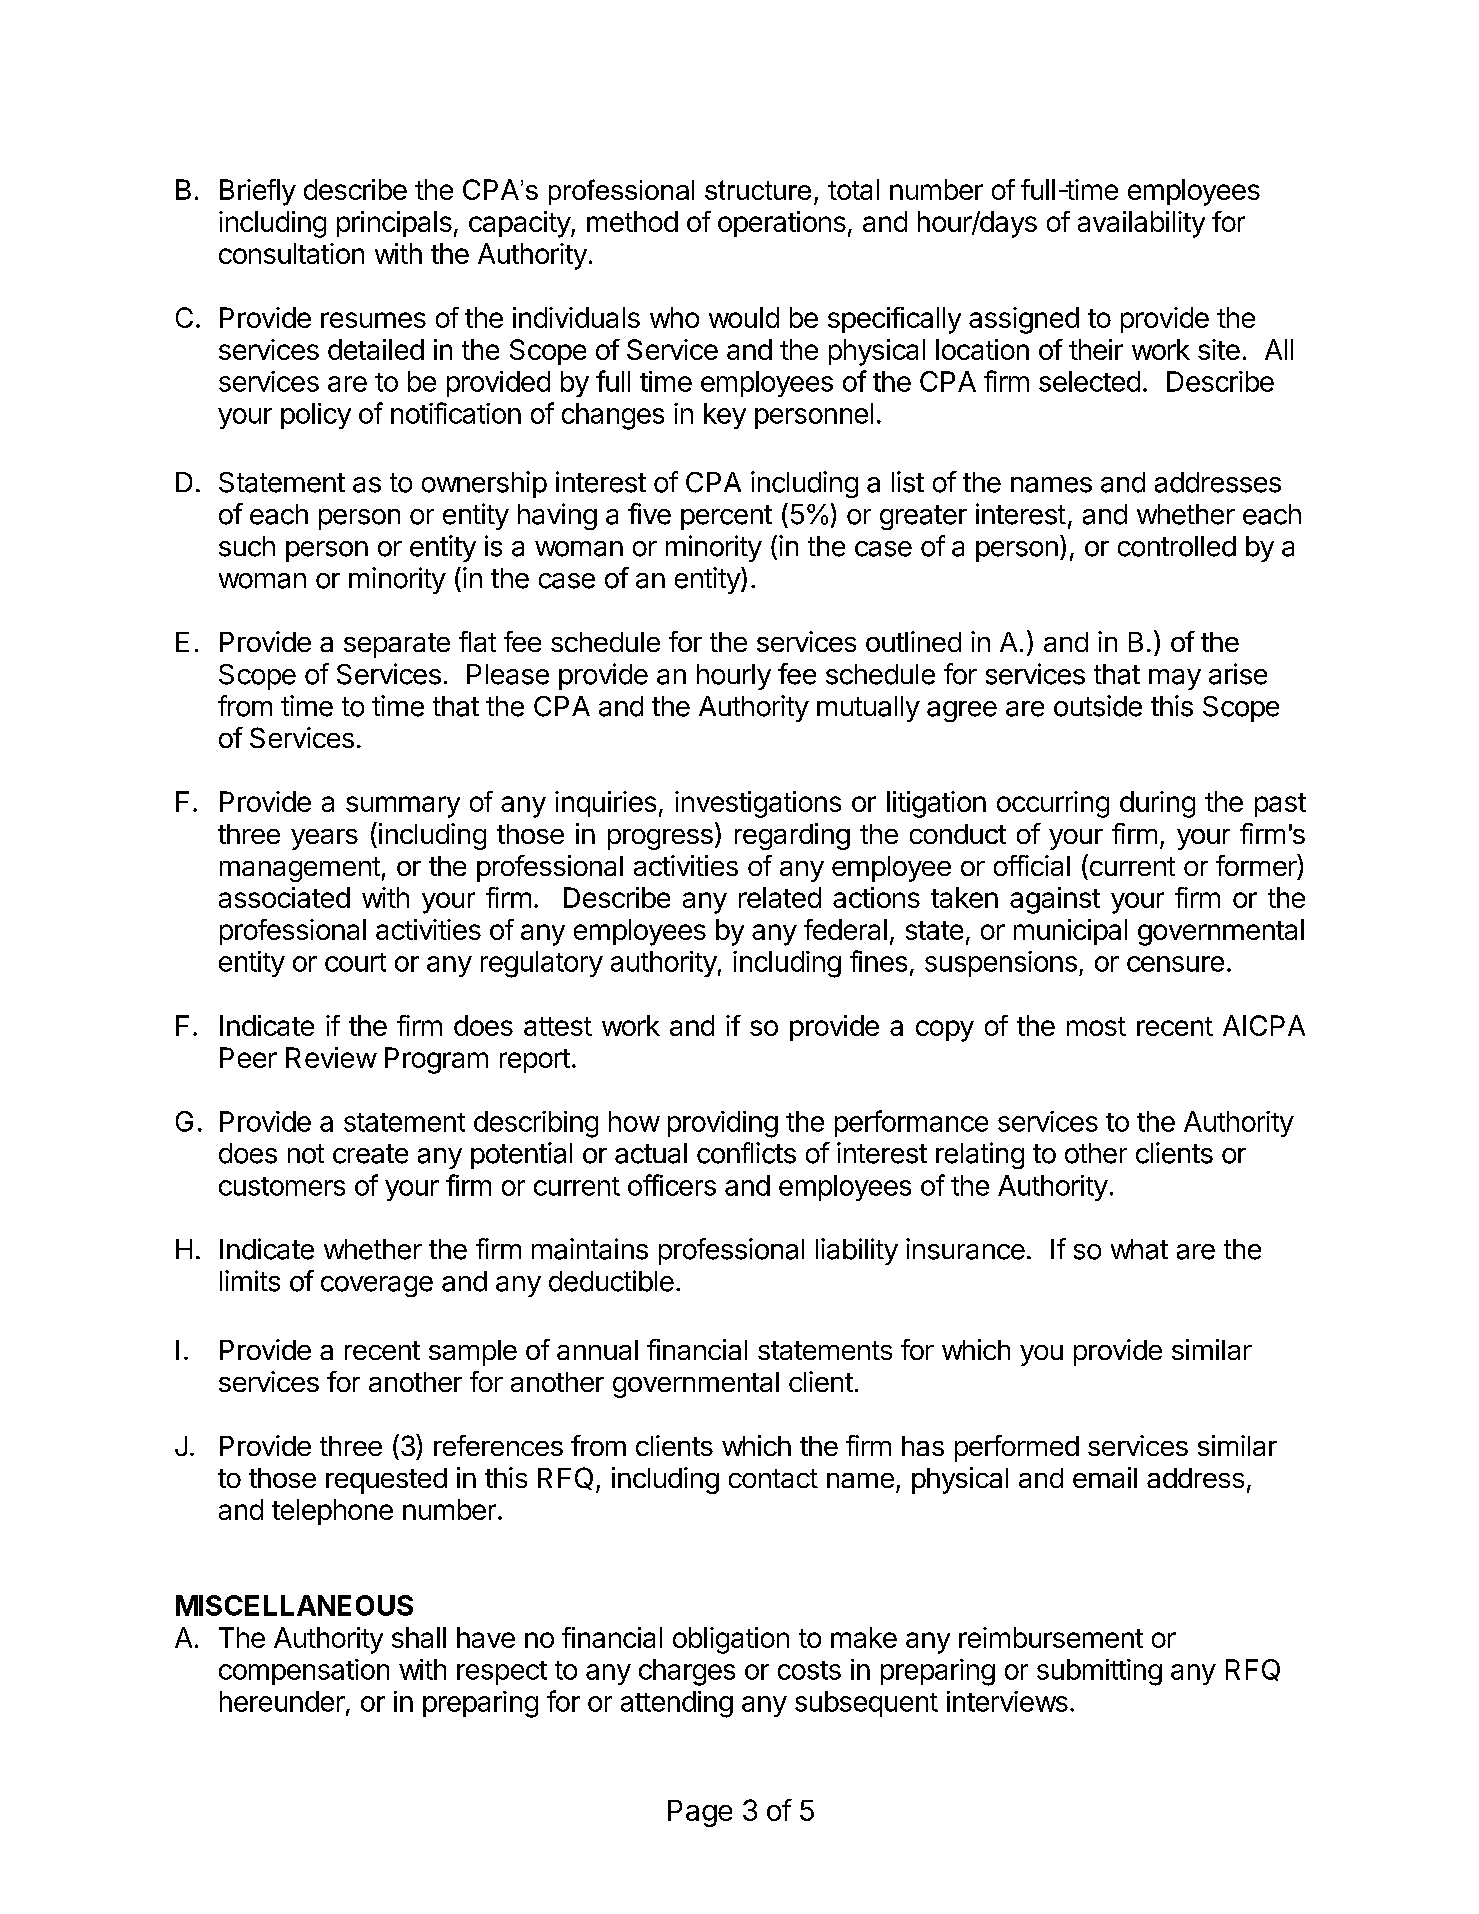 This screenshot has width=1479, height=1914. Describe the element at coordinates (394, 224) in the screenshot. I see `principals` at that location.
